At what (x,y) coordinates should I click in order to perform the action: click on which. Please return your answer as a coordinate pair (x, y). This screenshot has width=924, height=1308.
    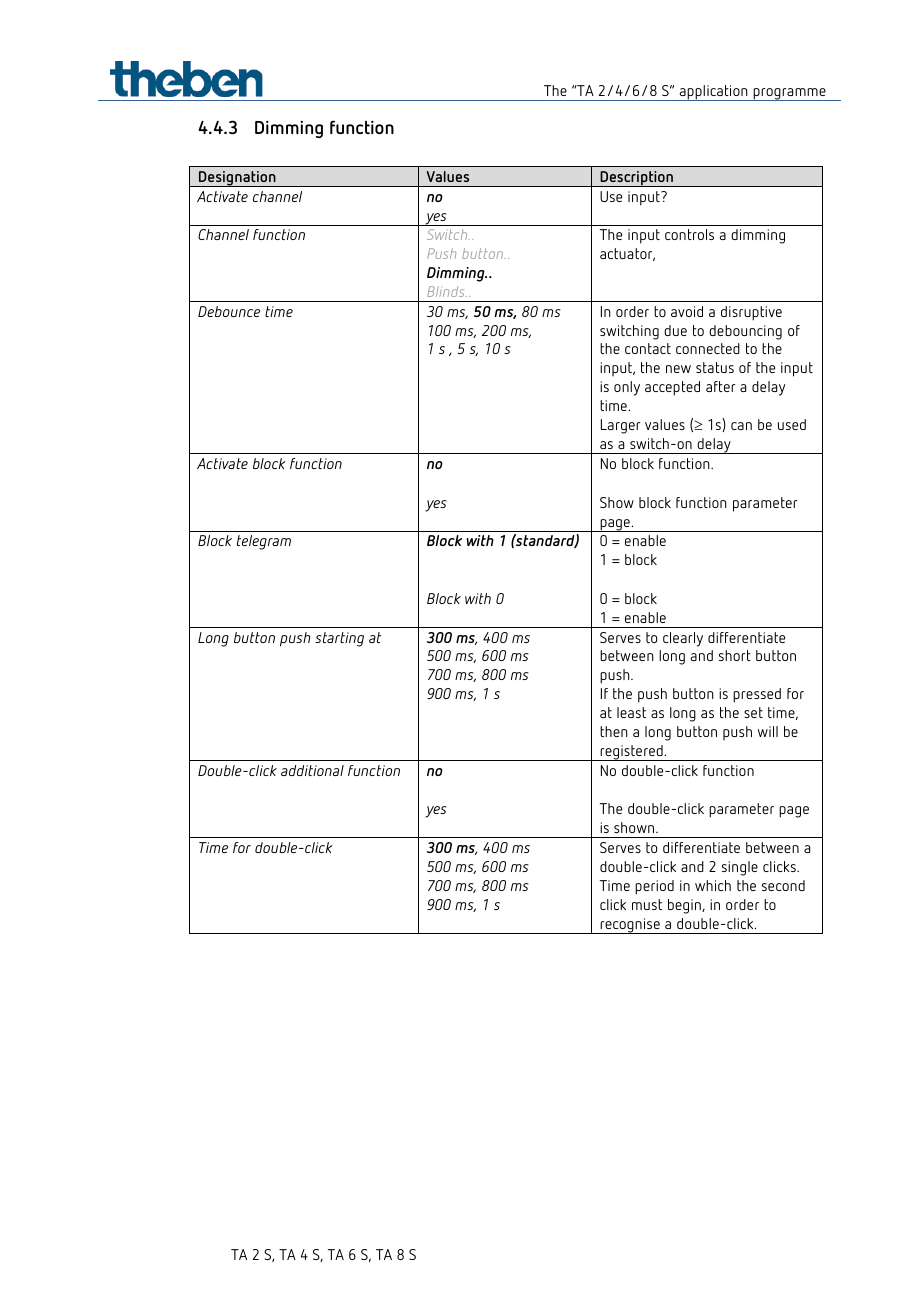
    Looking at the image, I should click on (713, 885).
